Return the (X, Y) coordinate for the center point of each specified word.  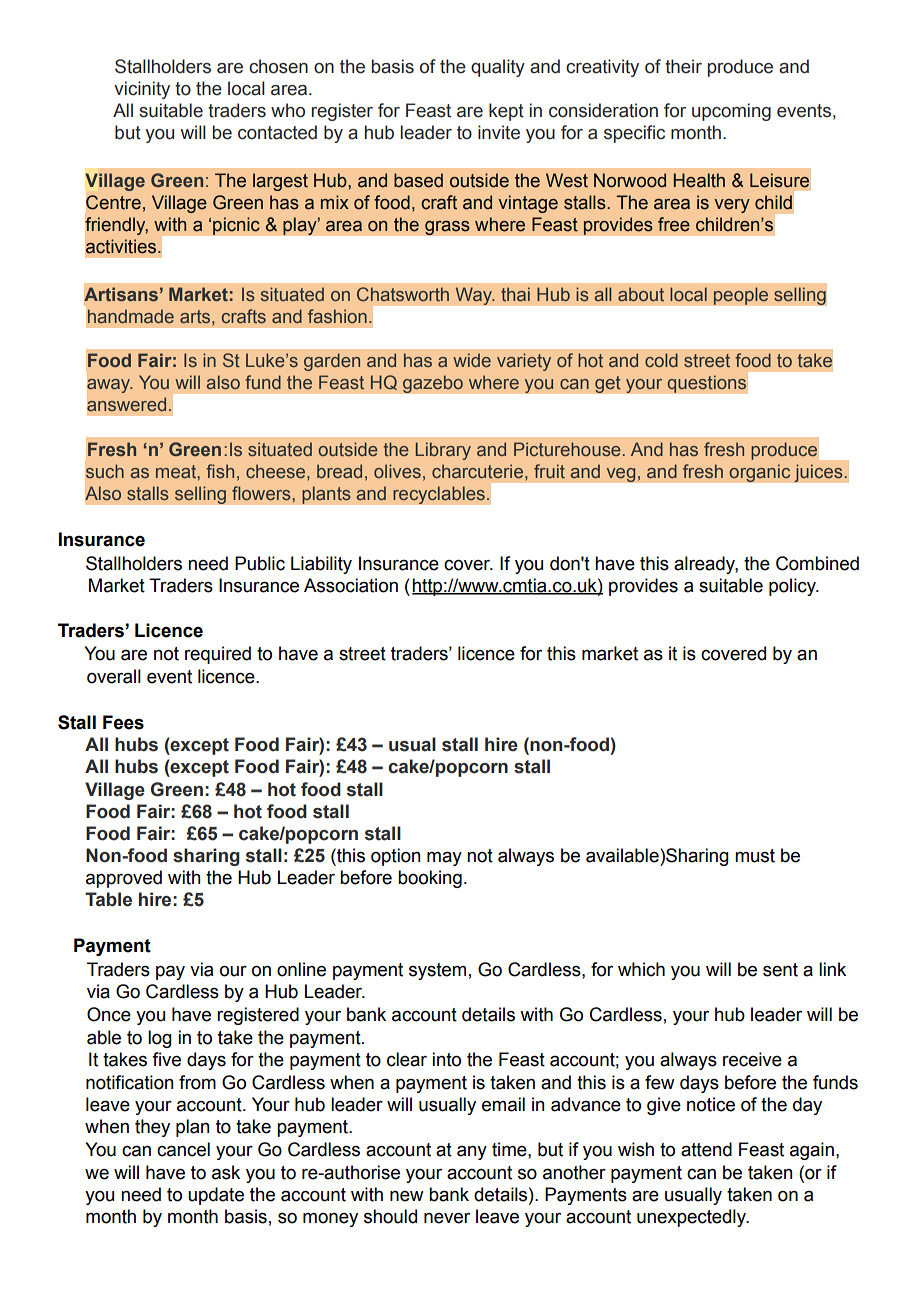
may (444, 858)
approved (124, 879)
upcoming (731, 112)
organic (760, 473)
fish (220, 471)
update (216, 1196)
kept (506, 112)
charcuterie (477, 471)
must (755, 856)
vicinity (142, 90)
